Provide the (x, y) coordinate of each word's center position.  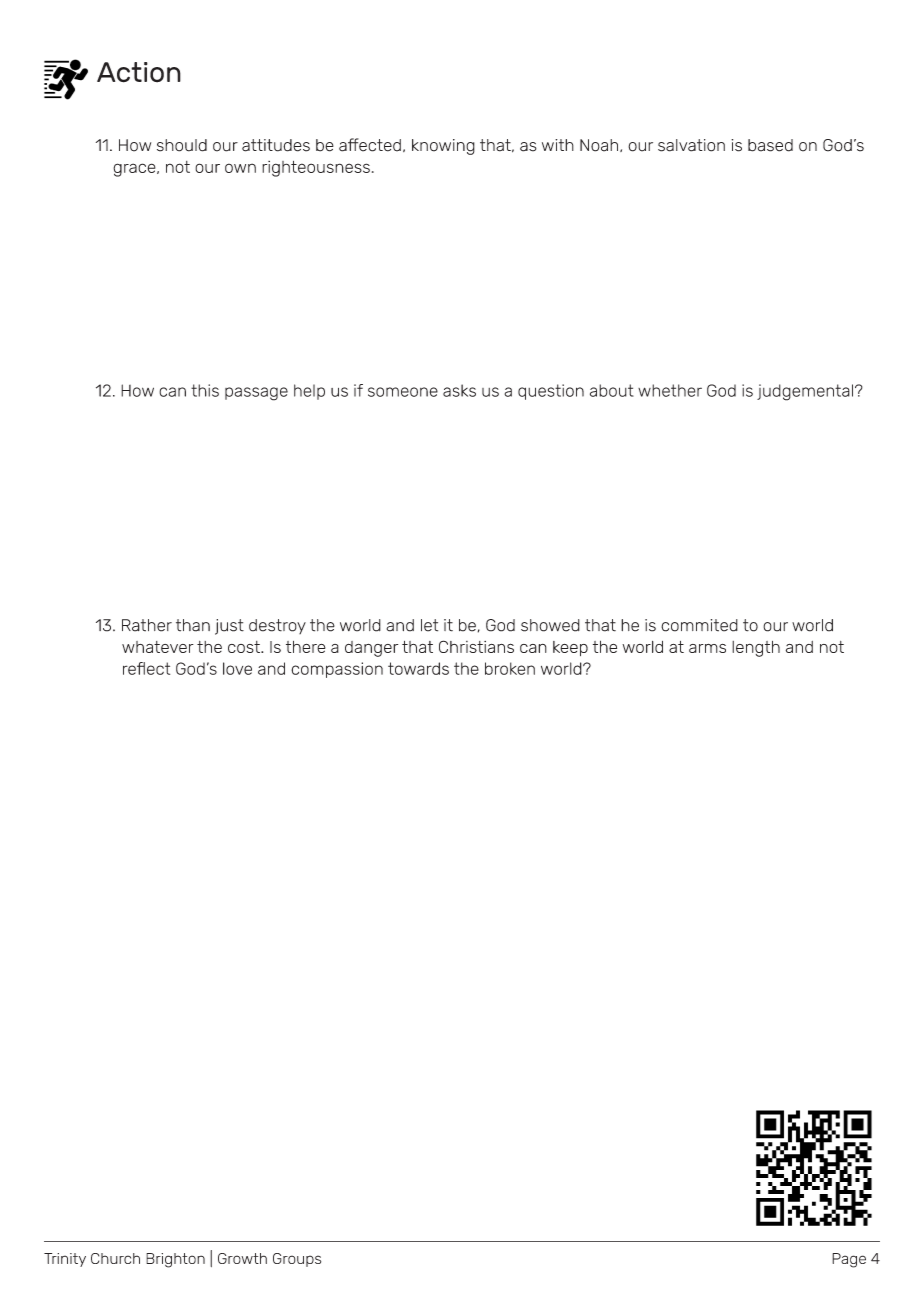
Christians (476, 646)
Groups (297, 1260)
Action (139, 72)
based (770, 145)
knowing (443, 147)
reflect (146, 668)
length (756, 649)
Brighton (175, 1260)
